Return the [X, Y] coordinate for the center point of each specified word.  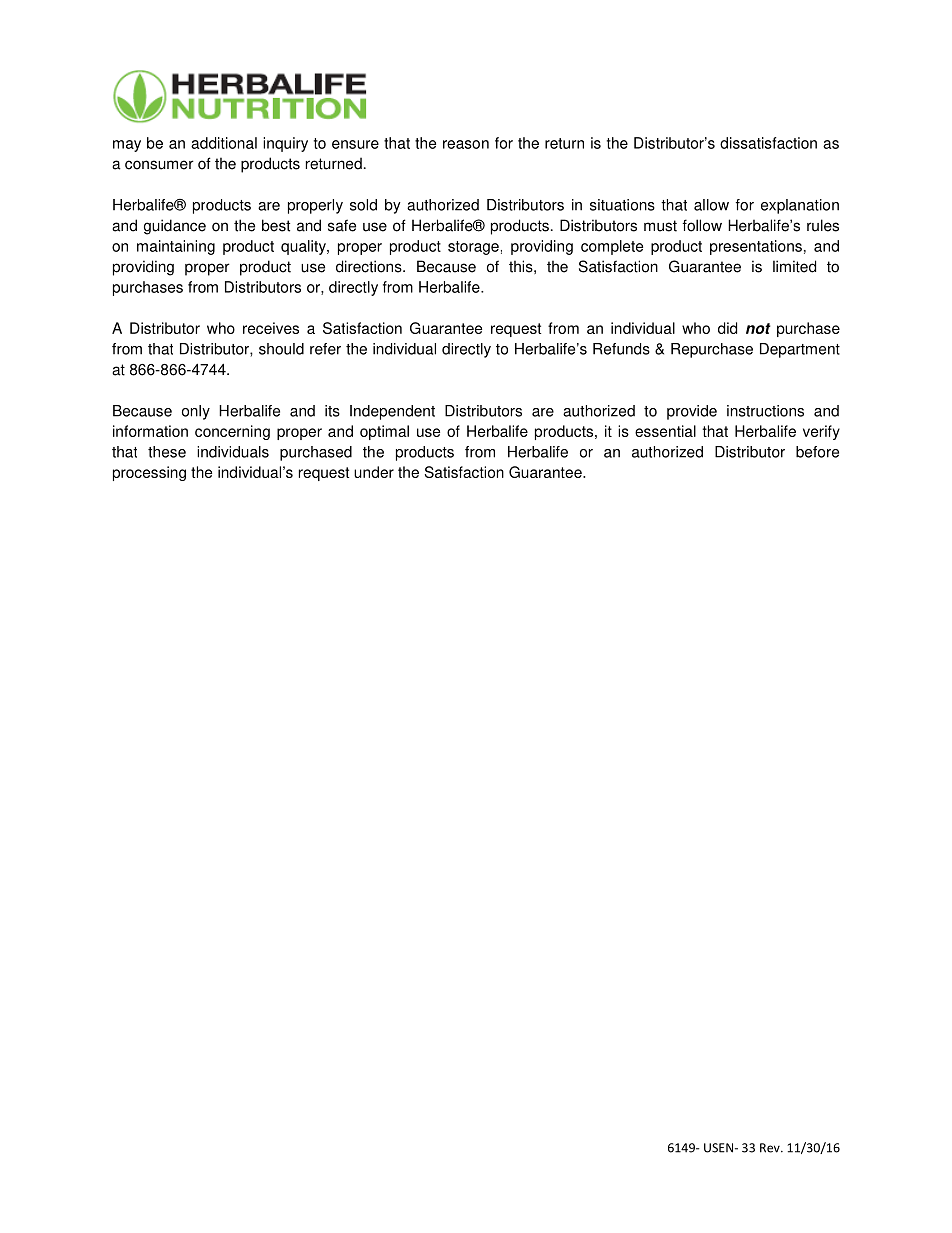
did [727, 328]
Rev [771, 1148]
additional [224, 143]
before [817, 452]
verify [821, 432]
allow [711, 205]
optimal [384, 432]
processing [149, 473]
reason [466, 144]
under [374, 472]
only [196, 412]
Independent [392, 412]
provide [692, 412]
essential [665, 431]
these [167, 452]
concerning [232, 432]
